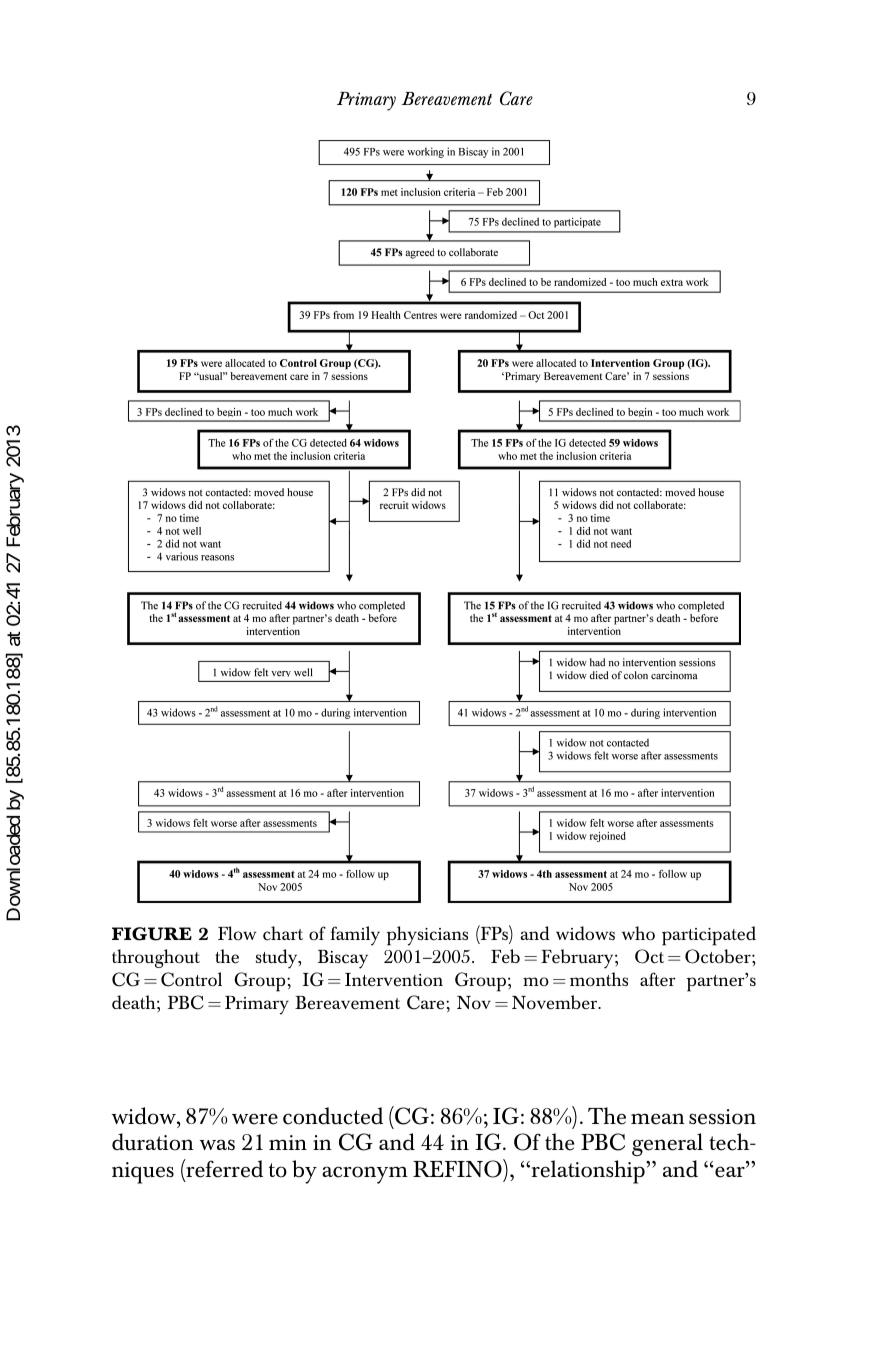 The width and height of the screenshot is (896, 1345). I want to click on were, so click(255, 1119).
